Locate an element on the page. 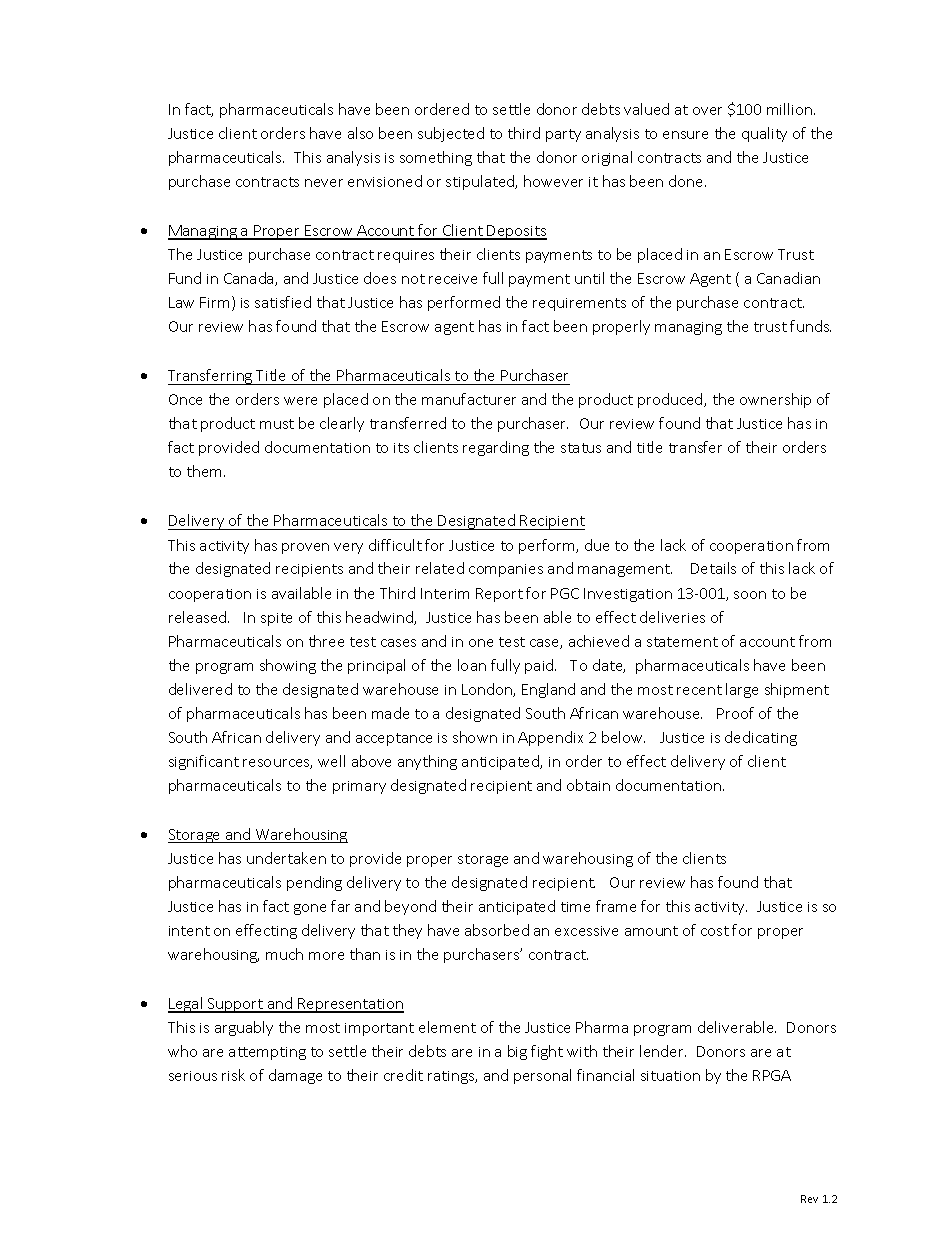 The height and width of the page is (1233, 952). over is located at coordinates (707, 111).
